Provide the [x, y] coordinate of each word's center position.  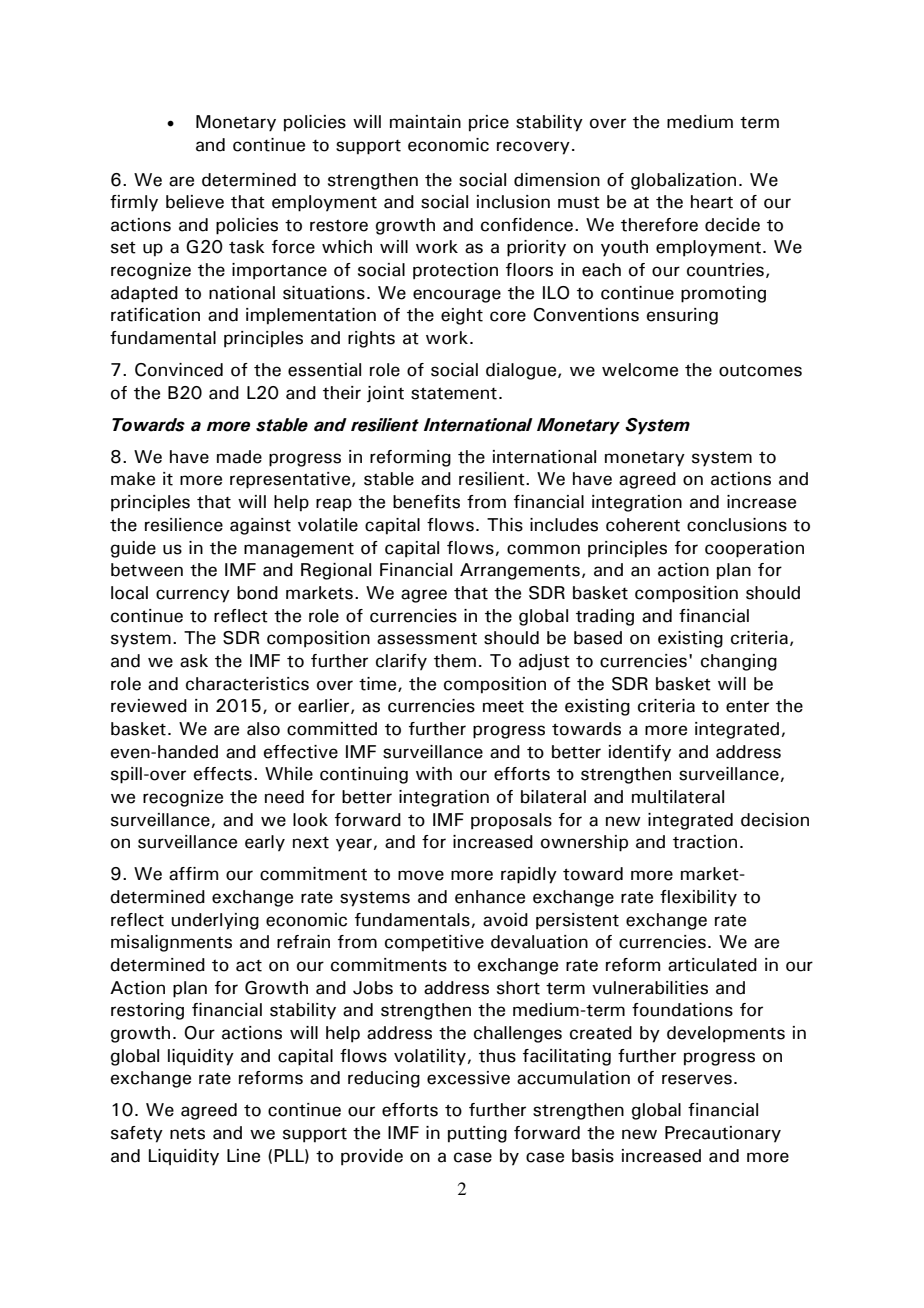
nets [187, 1133]
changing [739, 662]
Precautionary [723, 1134]
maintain [425, 122]
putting [477, 1134]
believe [195, 202]
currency [193, 596]
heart [712, 202]
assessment [427, 638]
